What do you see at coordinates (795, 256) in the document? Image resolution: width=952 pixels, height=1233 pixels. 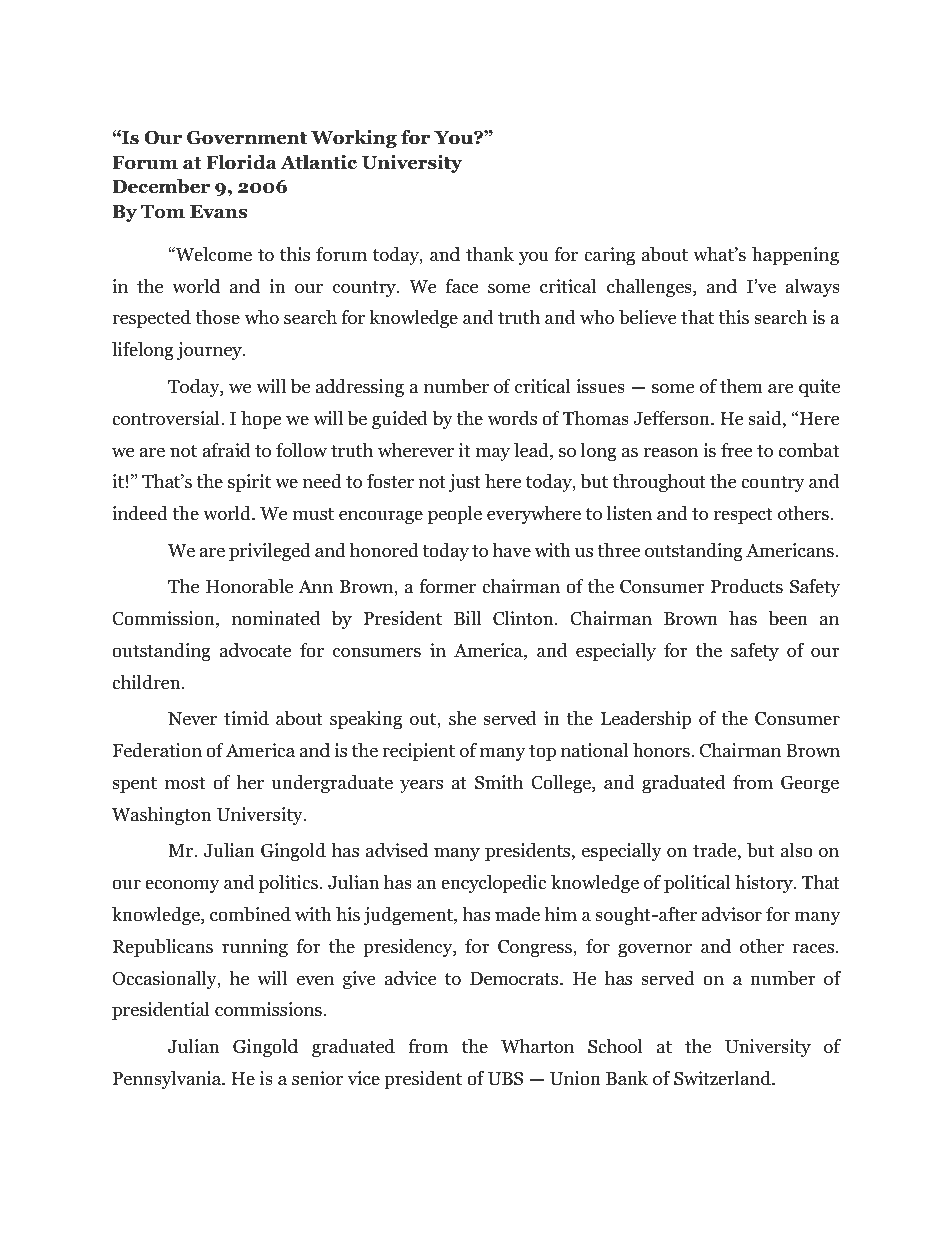 I see `happening` at bounding box center [795, 256].
